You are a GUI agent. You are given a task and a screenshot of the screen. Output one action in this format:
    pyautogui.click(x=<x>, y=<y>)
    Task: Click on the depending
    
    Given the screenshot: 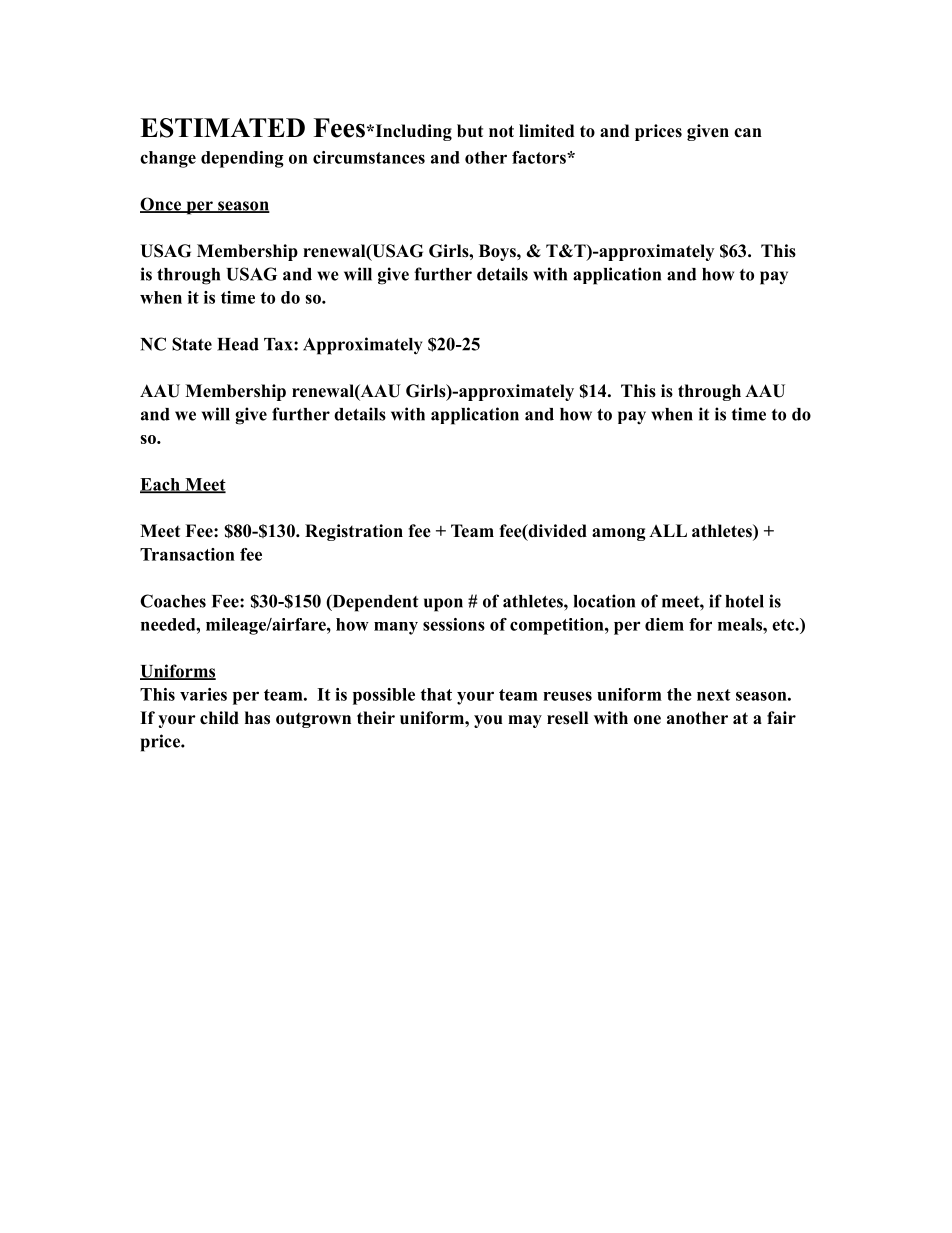 What is the action you would take?
    pyautogui.click(x=242, y=159)
